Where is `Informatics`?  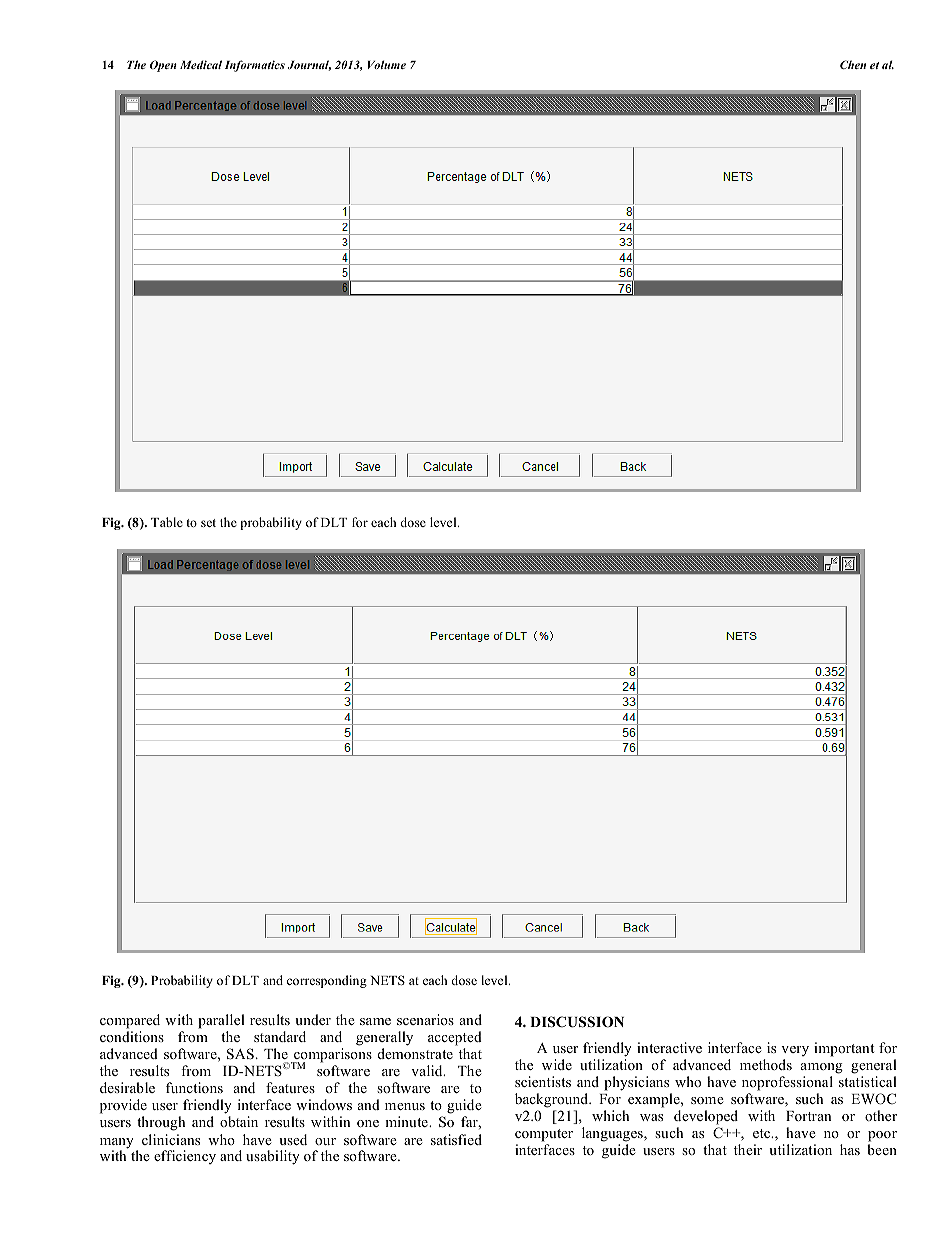 Informatics is located at coordinates (255, 66).
